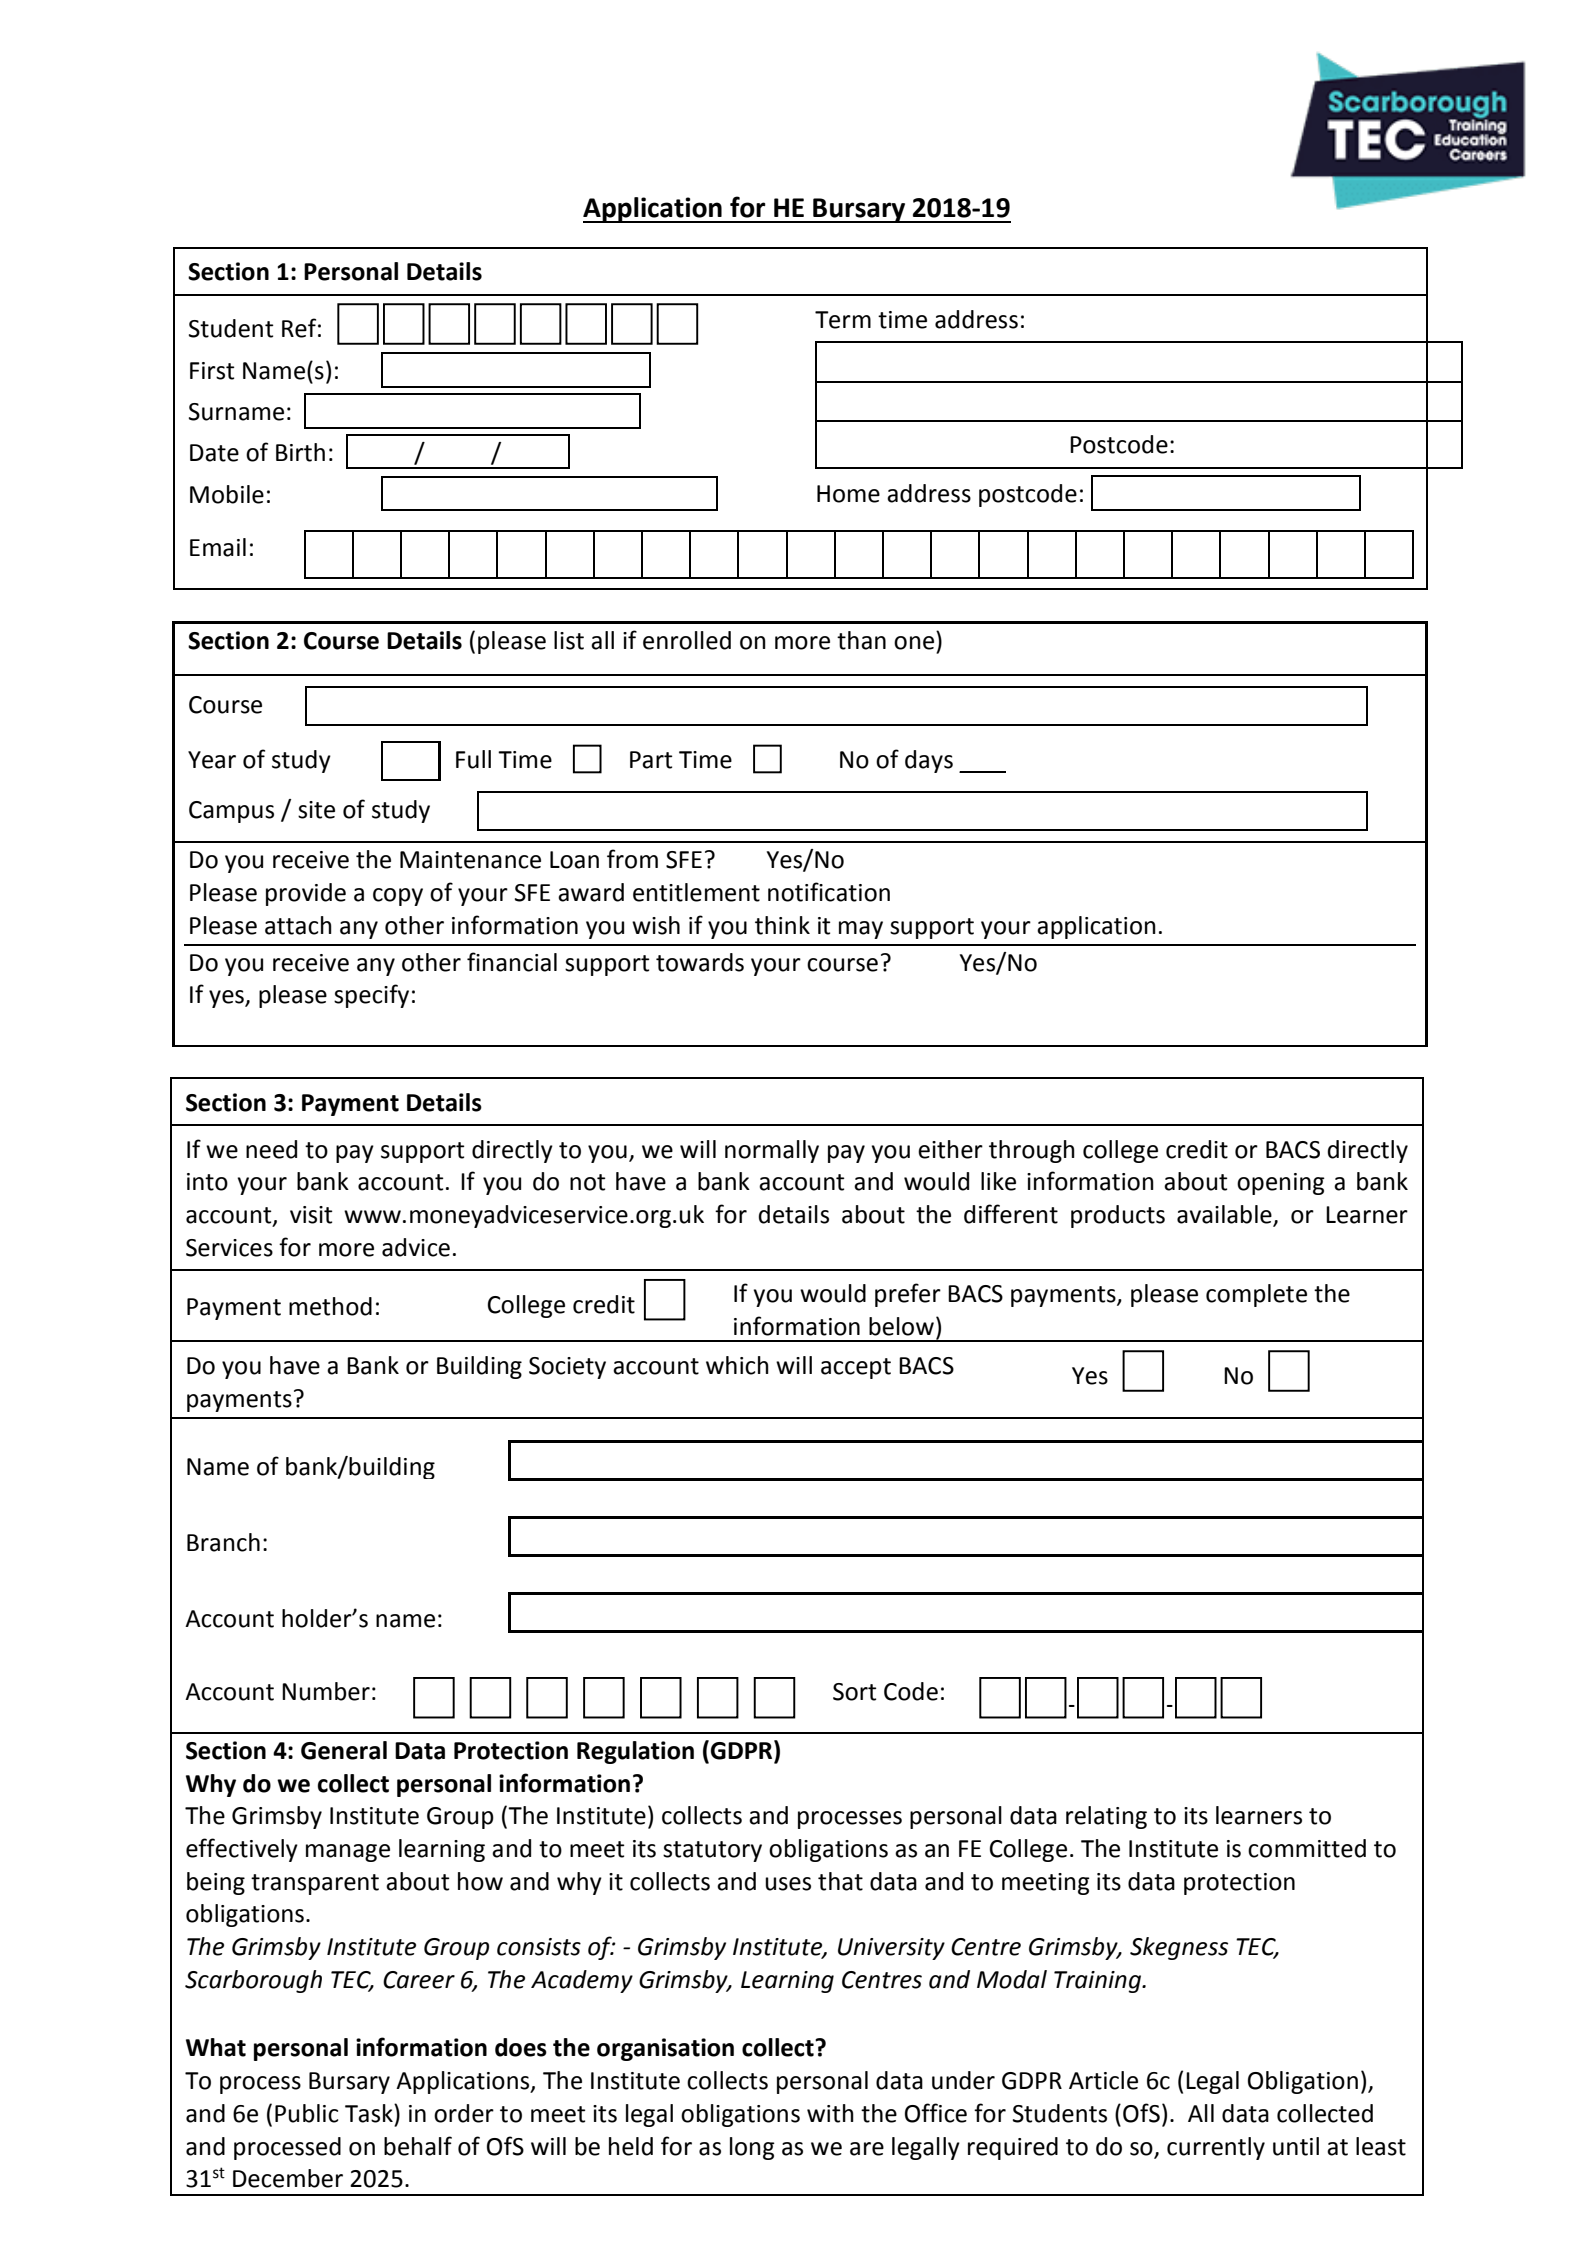 This screenshot has width=1594, height=2254. What do you see at coordinates (843, 320) in the screenshot?
I see `Term` at bounding box center [843, 320].
